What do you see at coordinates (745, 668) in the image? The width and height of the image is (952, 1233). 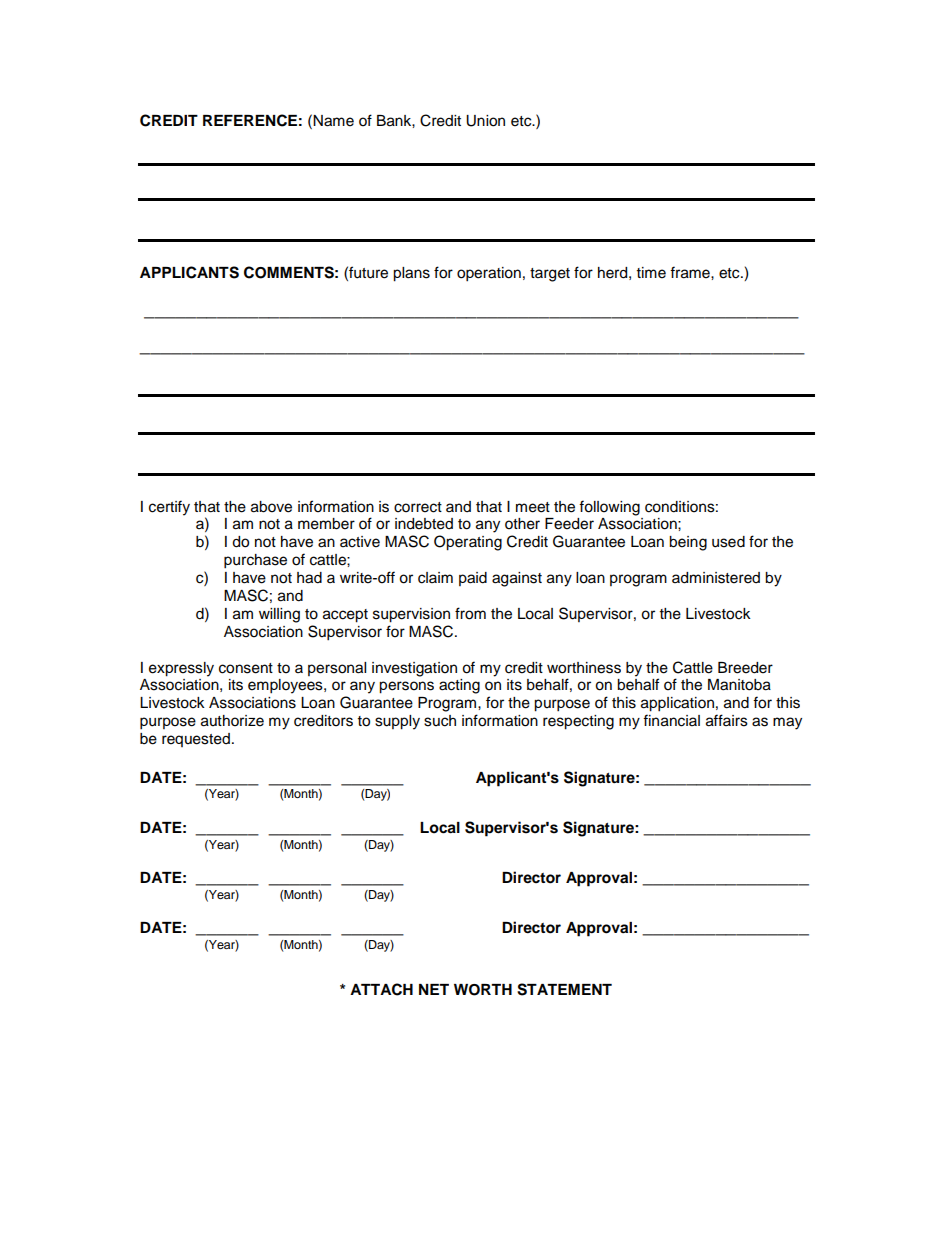 I see `Breeder` at bounding box center [745, 668].
